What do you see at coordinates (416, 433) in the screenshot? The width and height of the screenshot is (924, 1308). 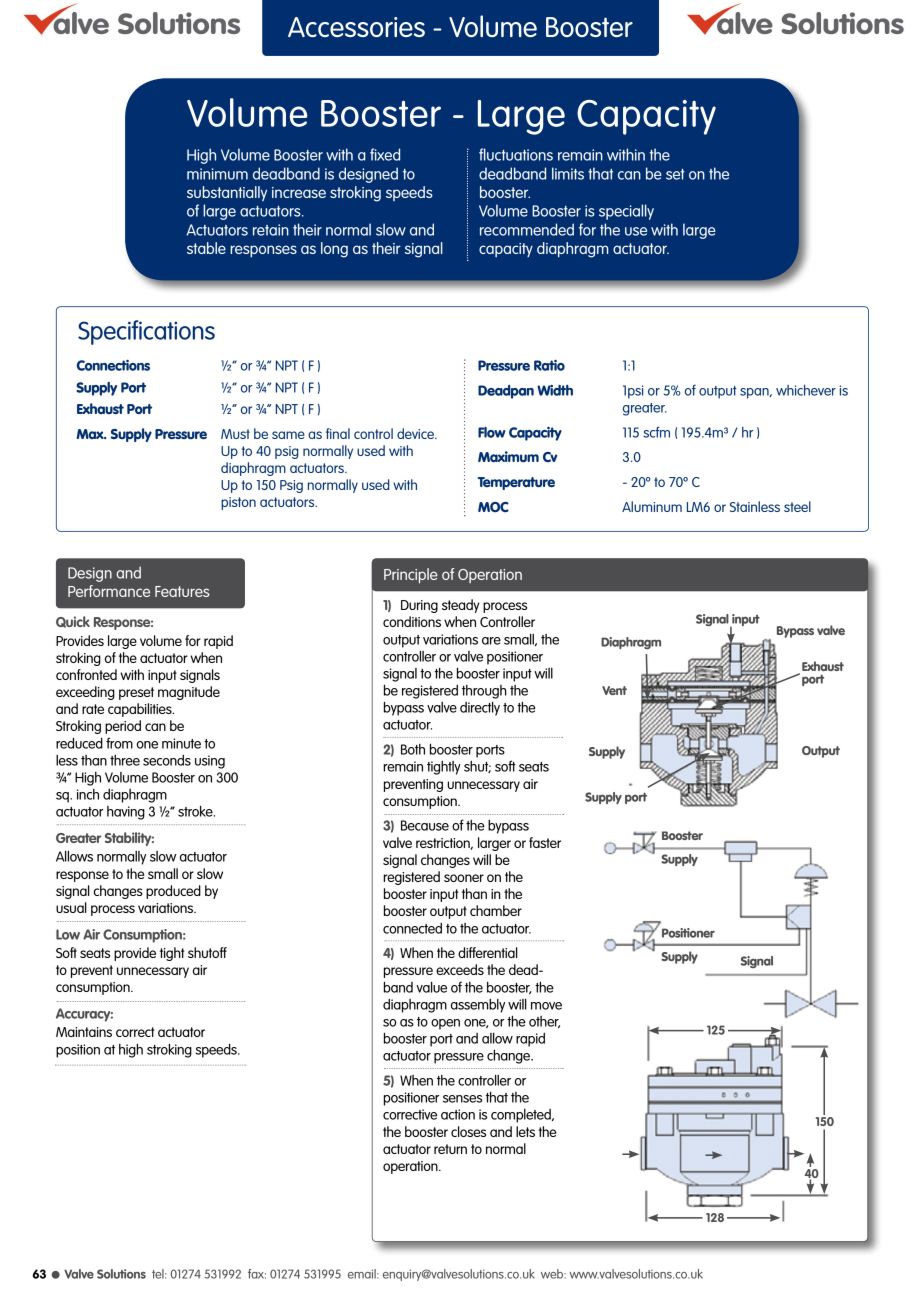 I see `device` at bounding box center [416, 433].
